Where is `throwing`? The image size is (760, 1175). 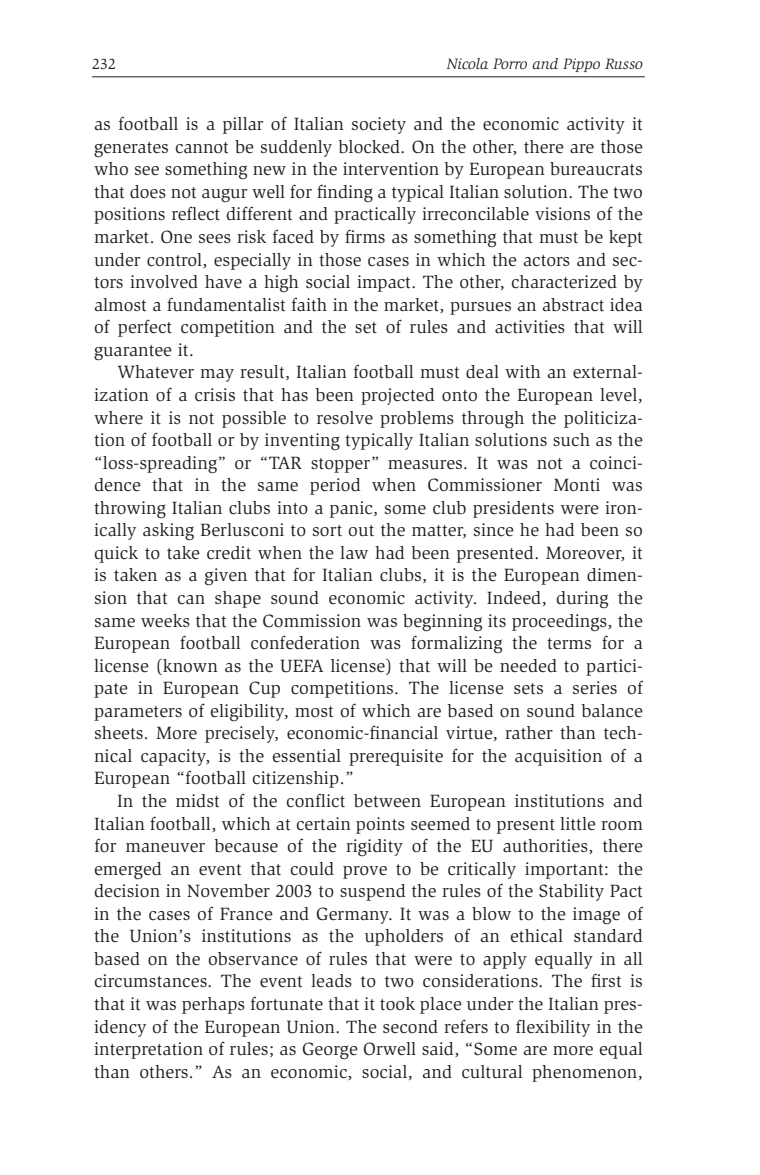
throwing is located at coordinates (130, 510).
